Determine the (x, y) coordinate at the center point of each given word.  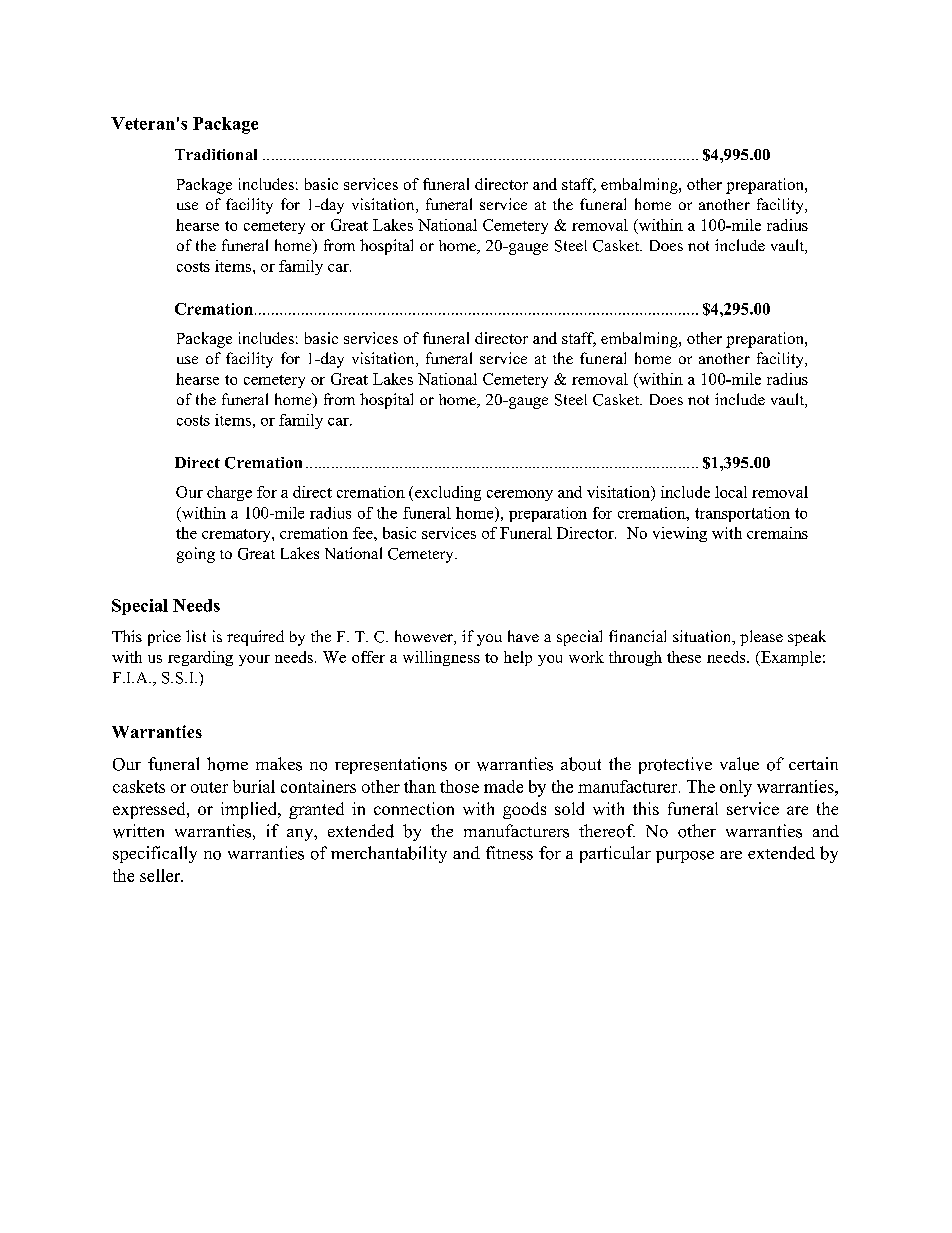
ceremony (520, 495)
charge (229, 493)
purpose (685, 857)
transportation (742, 514)
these (684, 657)
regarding (200, 658)
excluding (448, 493)
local (731, 492)
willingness (441, 658)
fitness (509, 853)
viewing (680, 534)
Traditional (216, 154)
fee (364, 533)
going (196, 555)
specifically (155, 854)
